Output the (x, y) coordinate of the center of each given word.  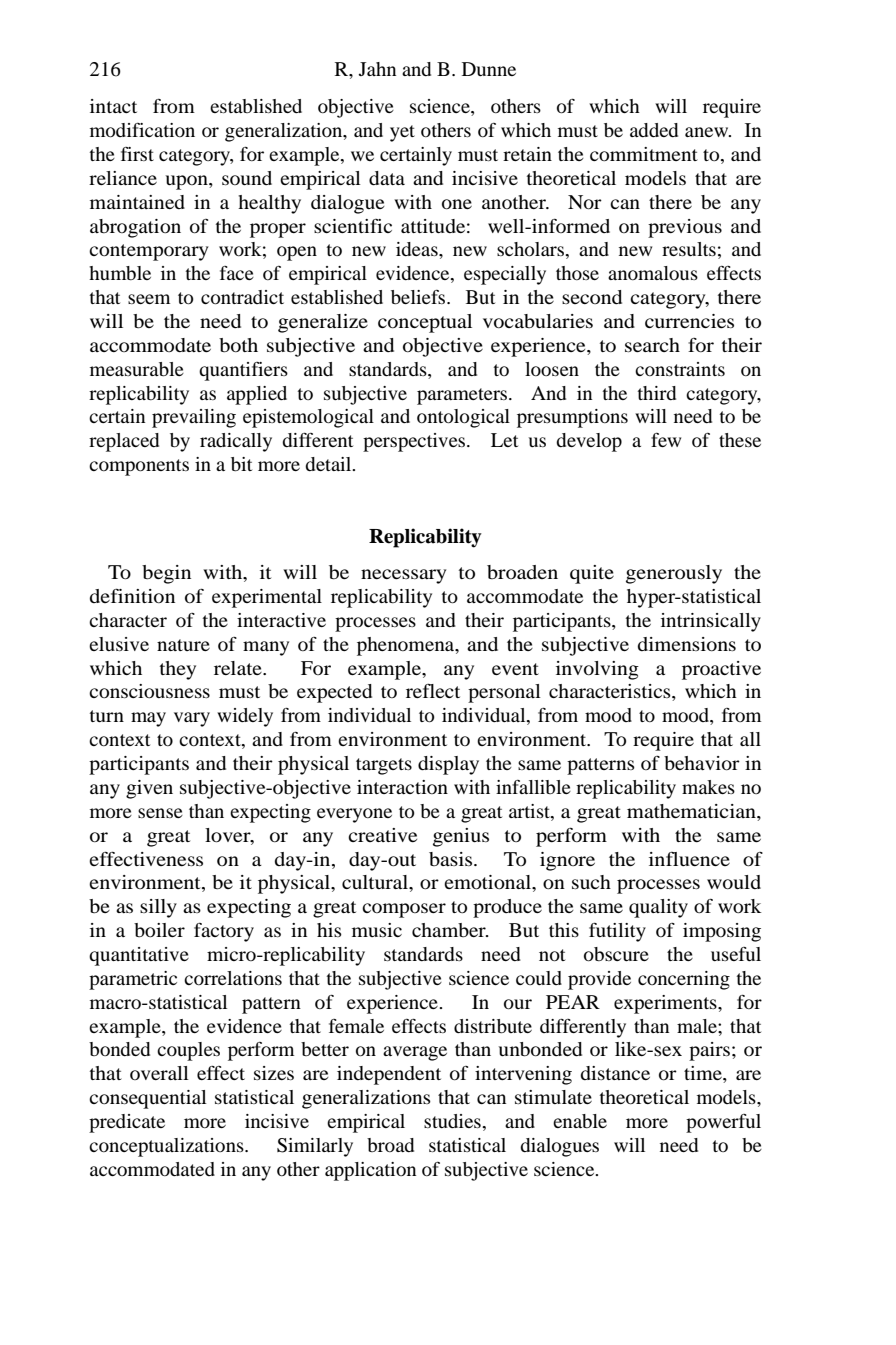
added (654, 130)
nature (183, 645)
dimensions (687, 644)
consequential (148, 1099)
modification (142, 130)
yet (402, 133)
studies (453, 1121)
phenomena (407, 646)
